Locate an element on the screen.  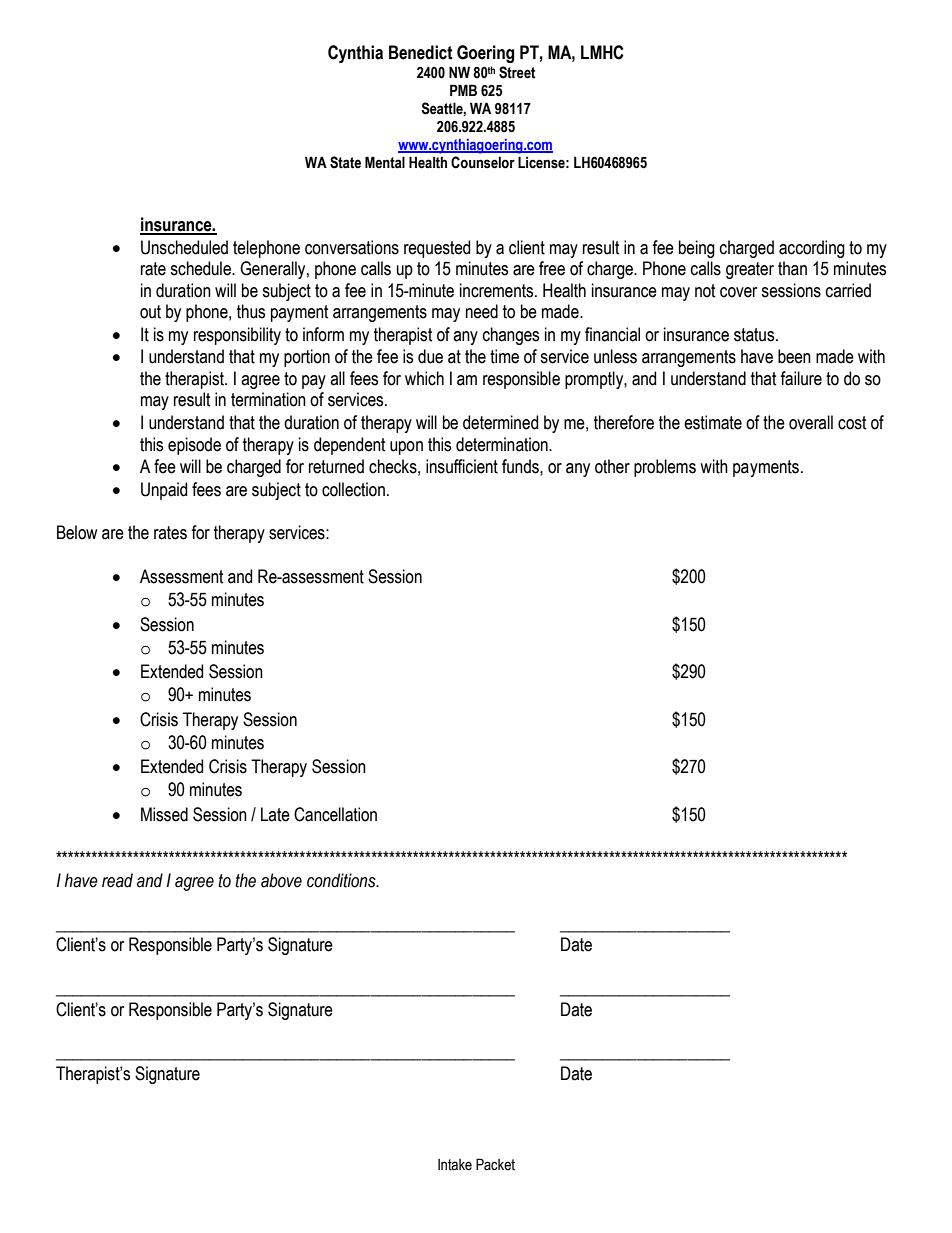
determined is located at coordinates (500, 422).
